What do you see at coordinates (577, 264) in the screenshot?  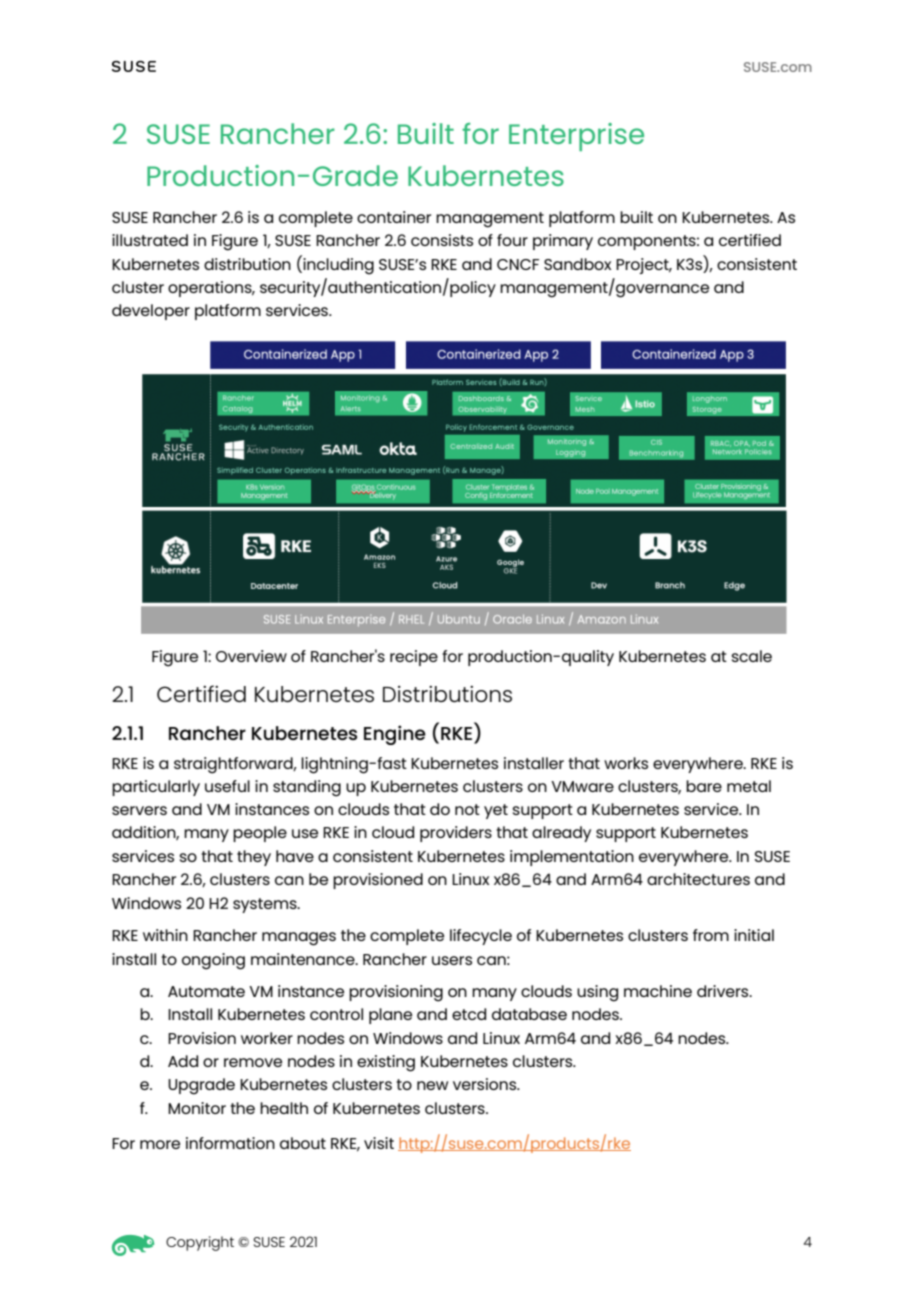 I see `Sandbox` at bounding box center [577, 264].
